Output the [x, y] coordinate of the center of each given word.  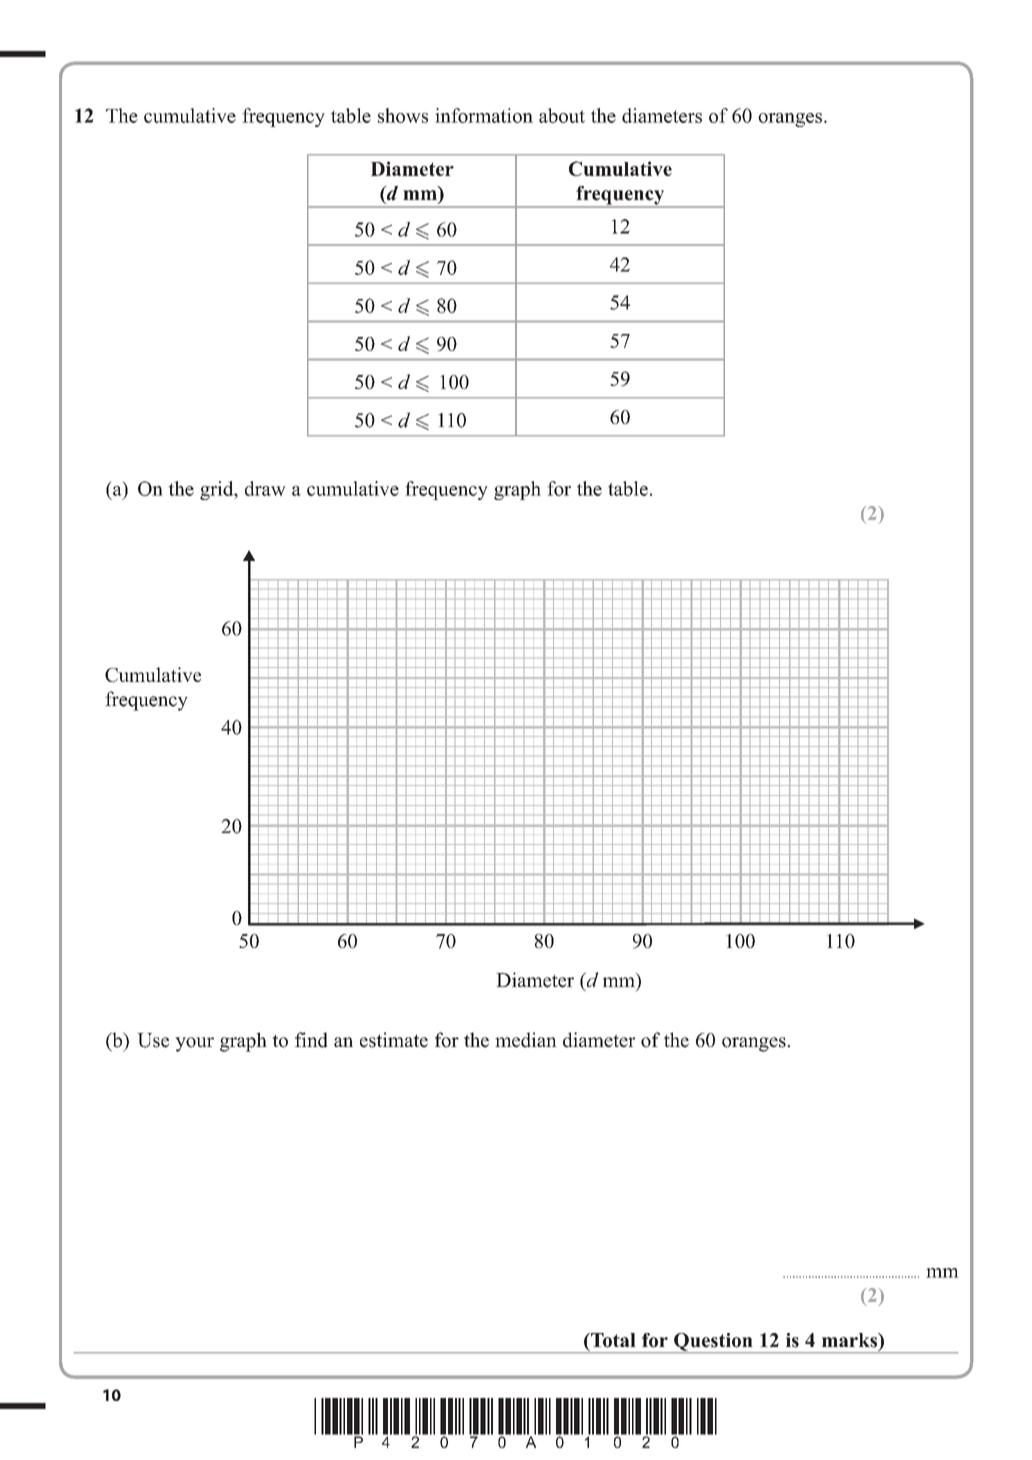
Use [153, 1040]
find [311, 1040]
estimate [394, 1040]
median [526, 1040]
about [562, 115]
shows [403, 115]
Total [612, 1340]
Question [713, 1343]
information [484, 115]
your [194, 1044]
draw [265, 488]
